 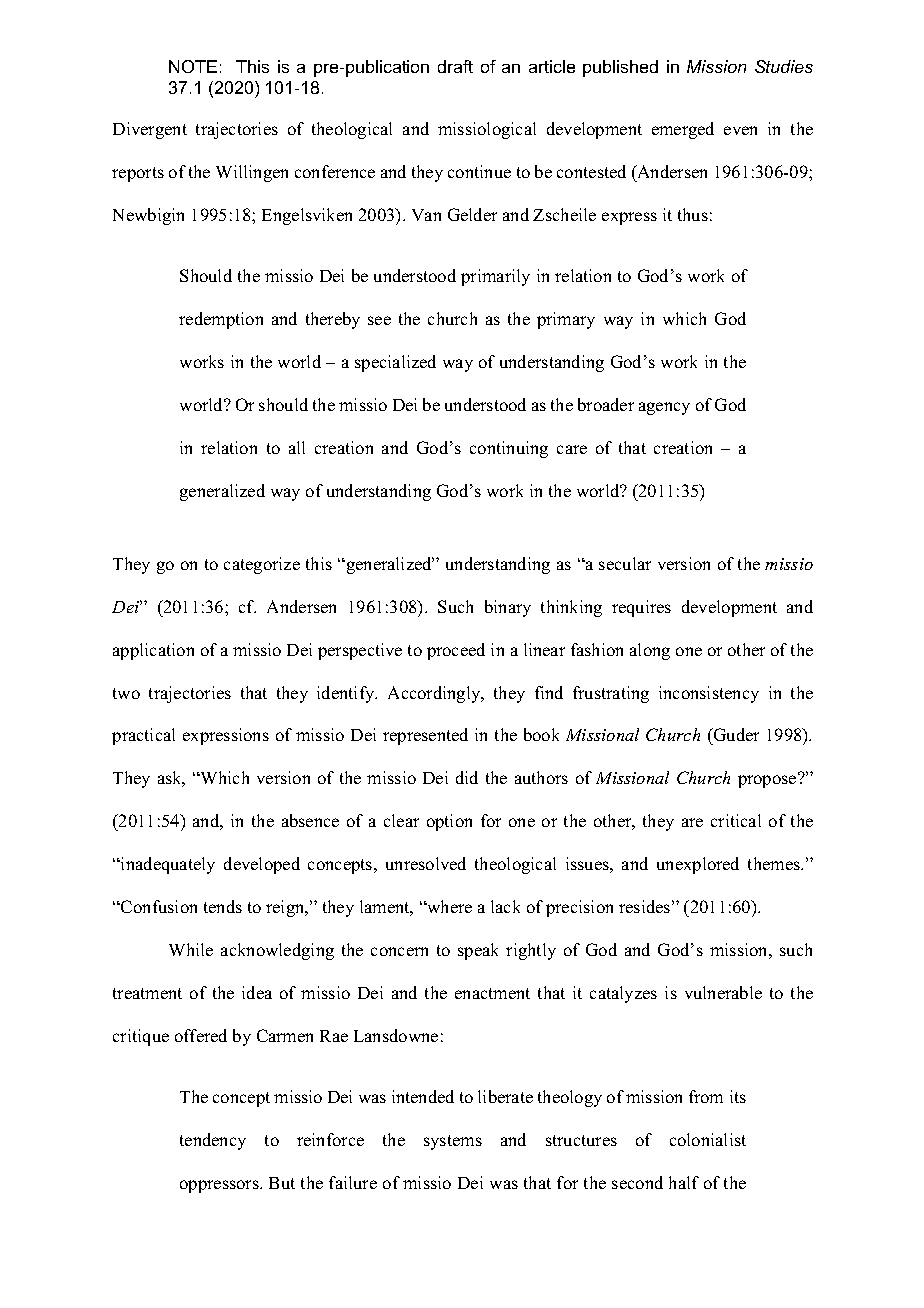 I want to click on redemption, so click(x=221, y=320).
